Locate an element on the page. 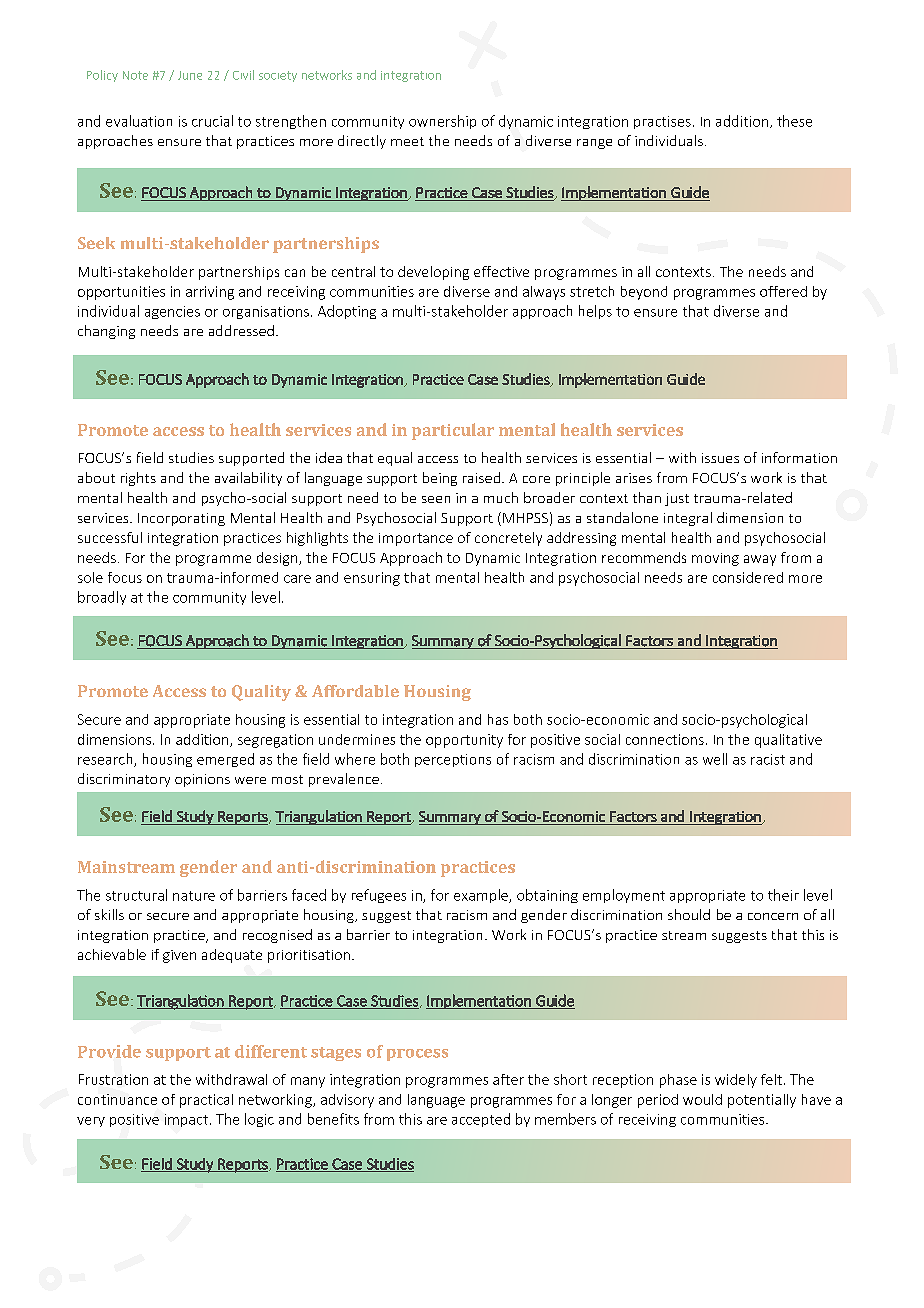 This document has width=924, height=1308. offered is located at coordinates (783, 291).
